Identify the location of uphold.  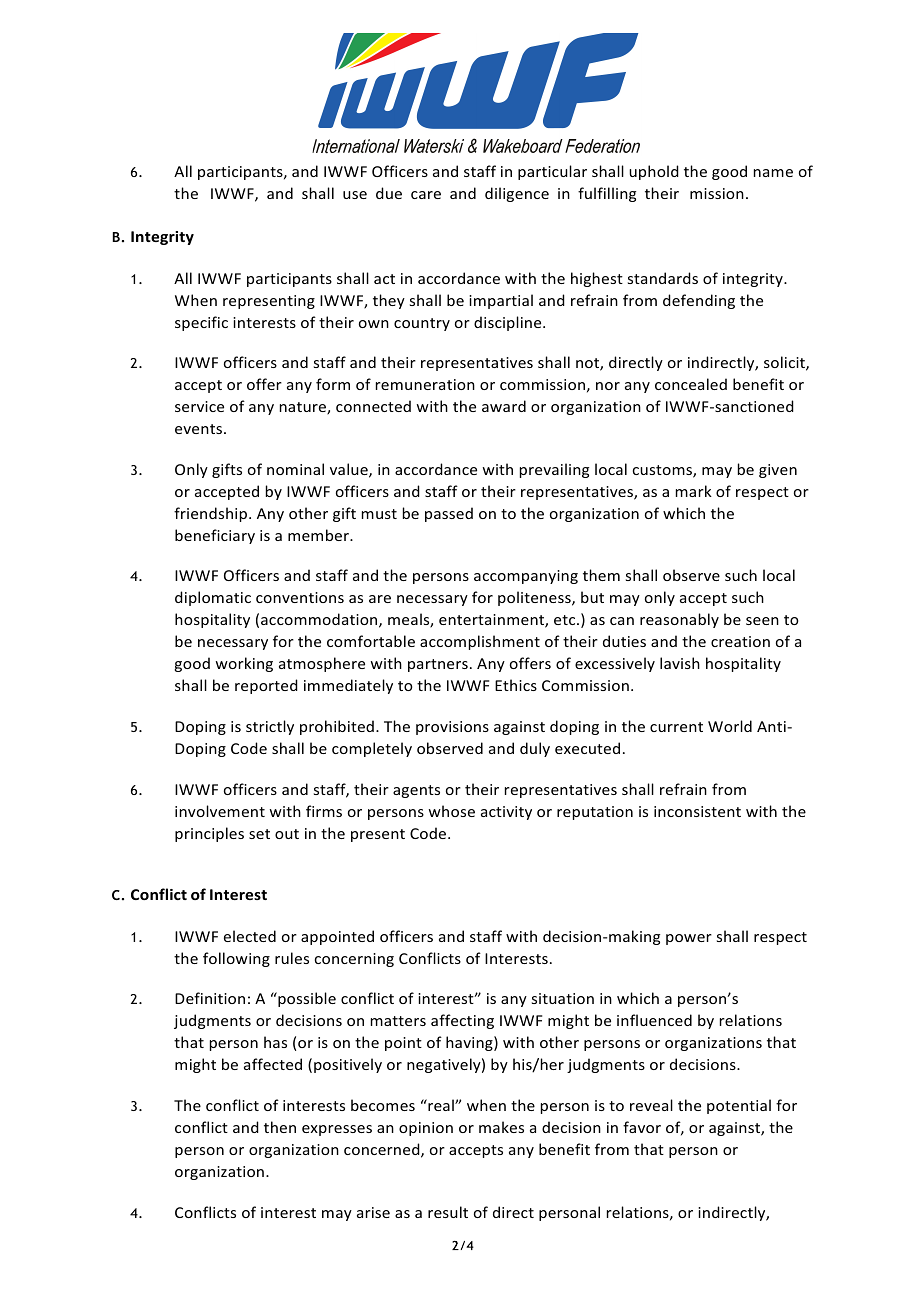
(654, 172).
